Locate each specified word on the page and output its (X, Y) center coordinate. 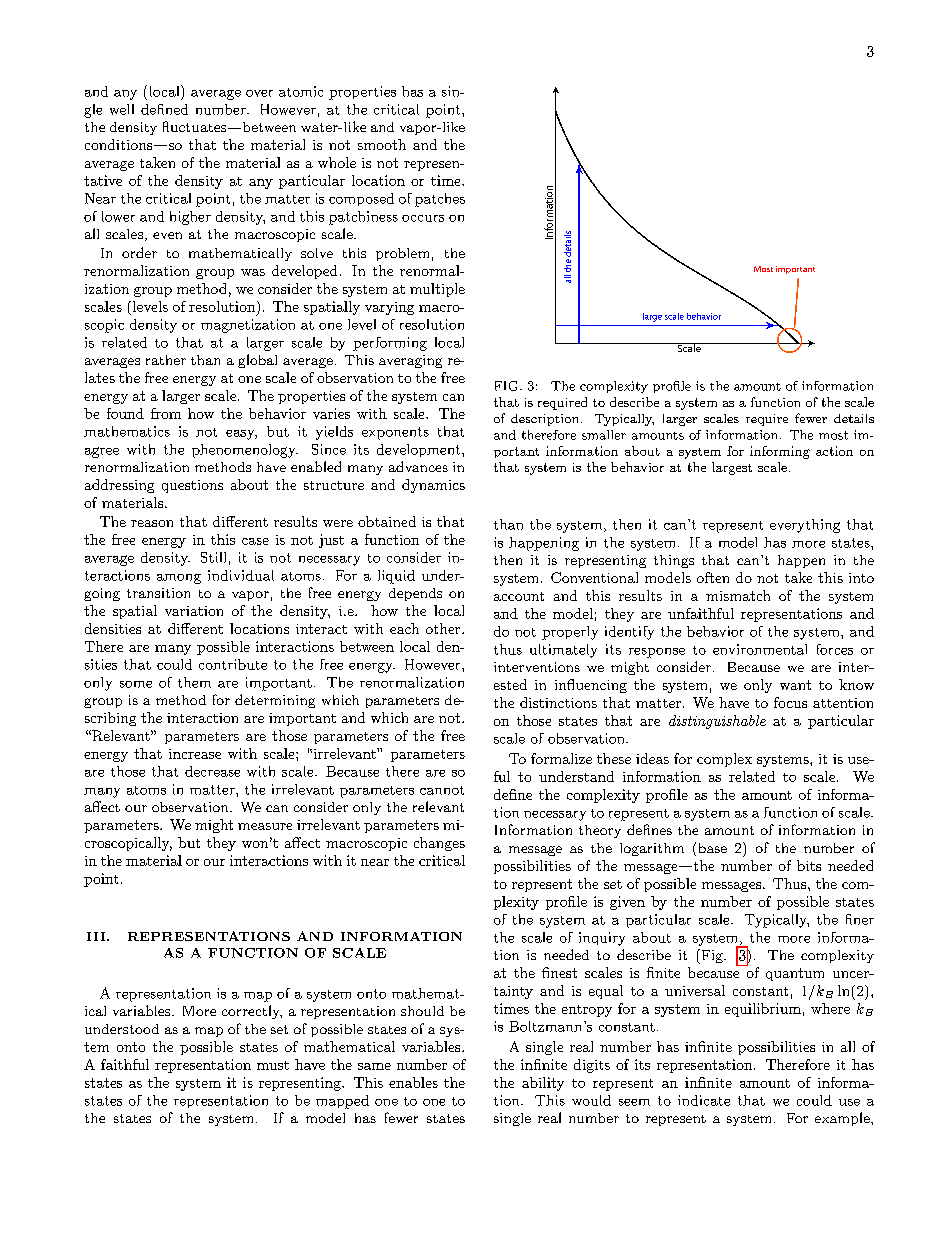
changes (439, 844)
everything (805, 526)
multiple (437, 290)
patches (440, 200)
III (97, 936)
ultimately (563, 651)
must (273, 1065)
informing (780, 452)
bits (809, 865)
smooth (382, 144)
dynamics (433, 486)
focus (790, 702)
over (259, 93)
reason (152, 523)
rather (166, 360)
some (136, 684)
